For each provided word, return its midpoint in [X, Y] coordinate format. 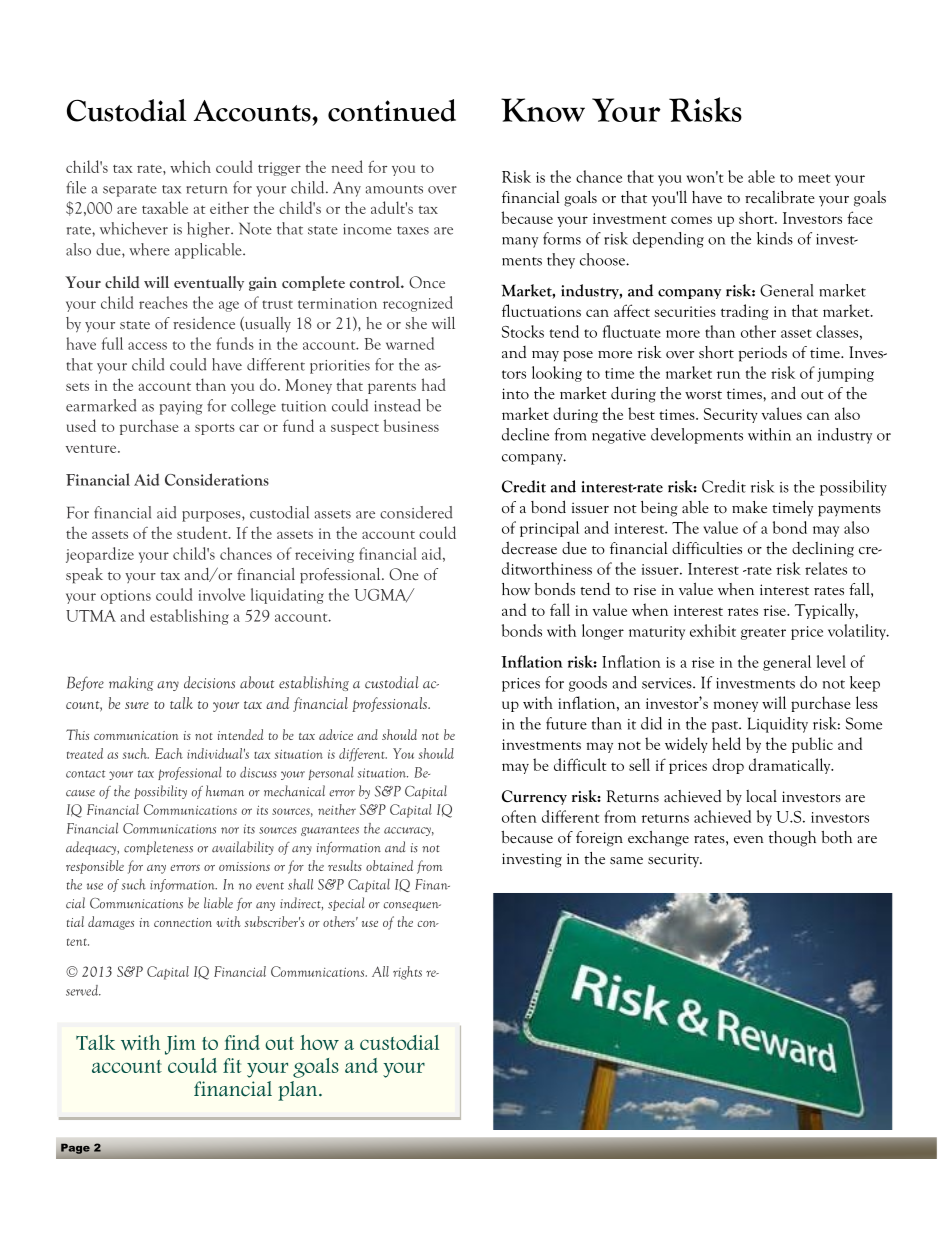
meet [814, 178]
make [749, 507]
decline [525, 434]
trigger [279, 169]
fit [232, 1065]
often [519, 816]
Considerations [217, 479]
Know [543, 110]
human [225, 791]
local [761, 796]
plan [299, 1091]
